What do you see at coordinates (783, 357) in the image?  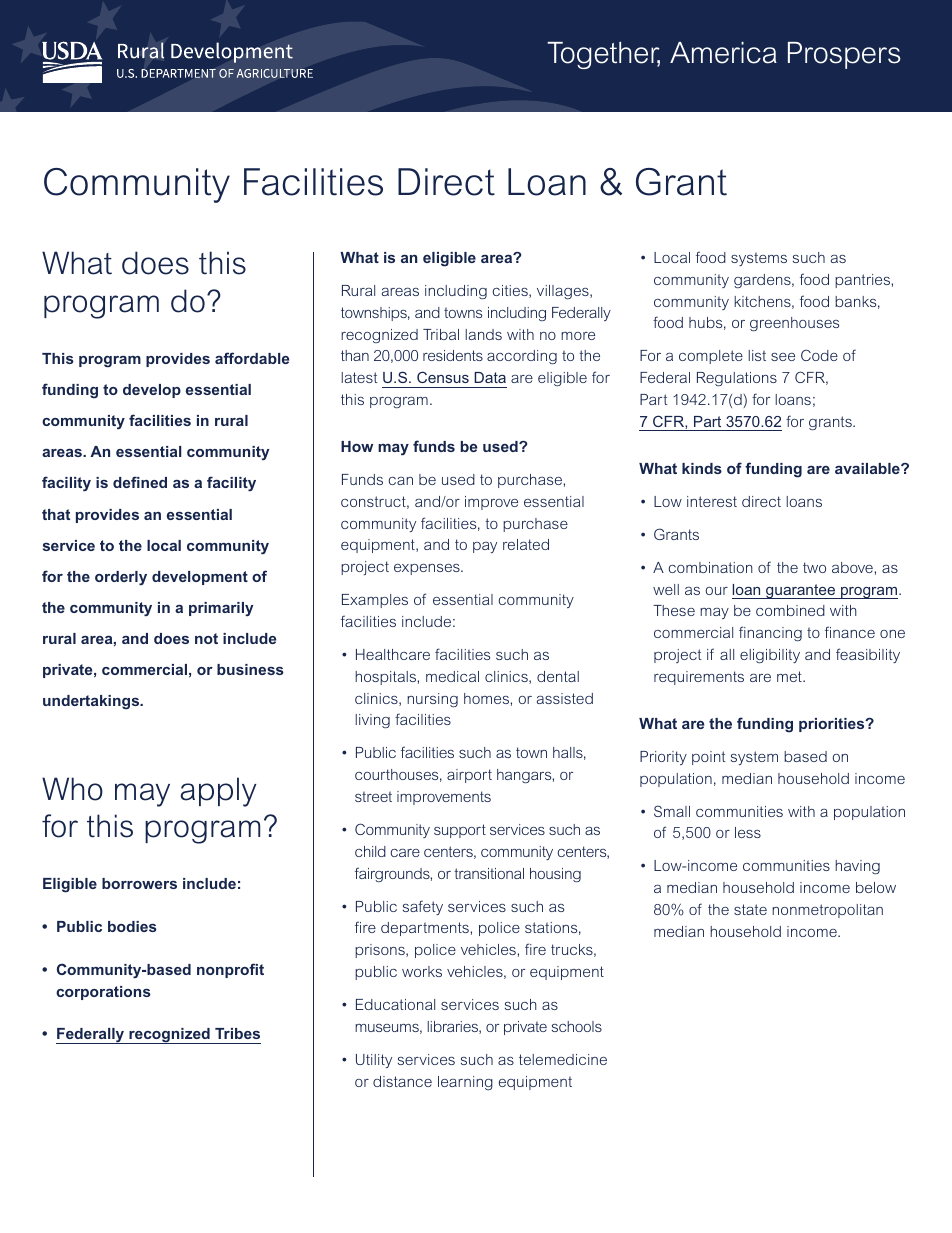 I see `see` at bounding box center [783, 357].
